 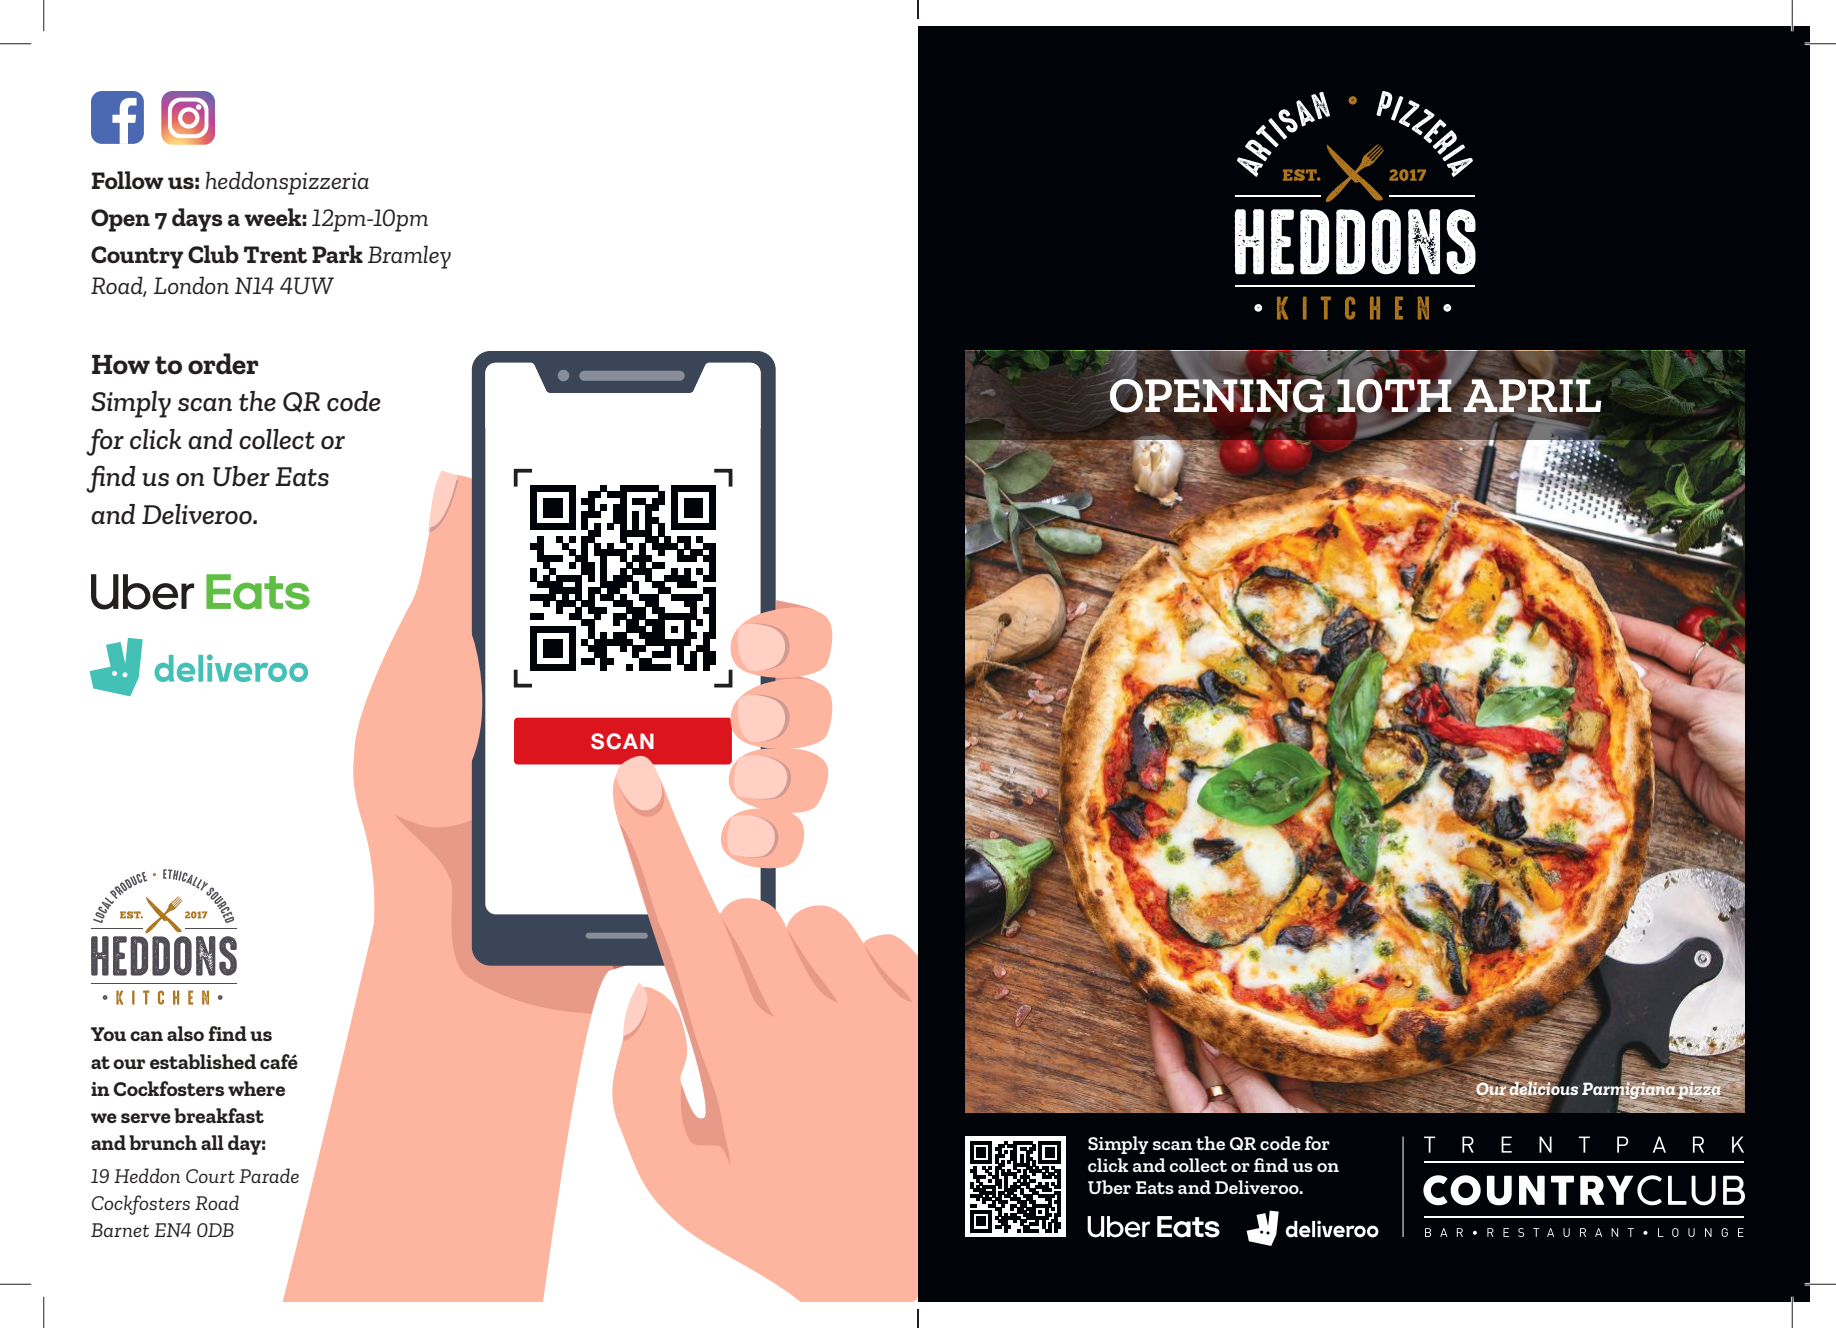 I want to click on Bramley, so click(x=409, y=257).
